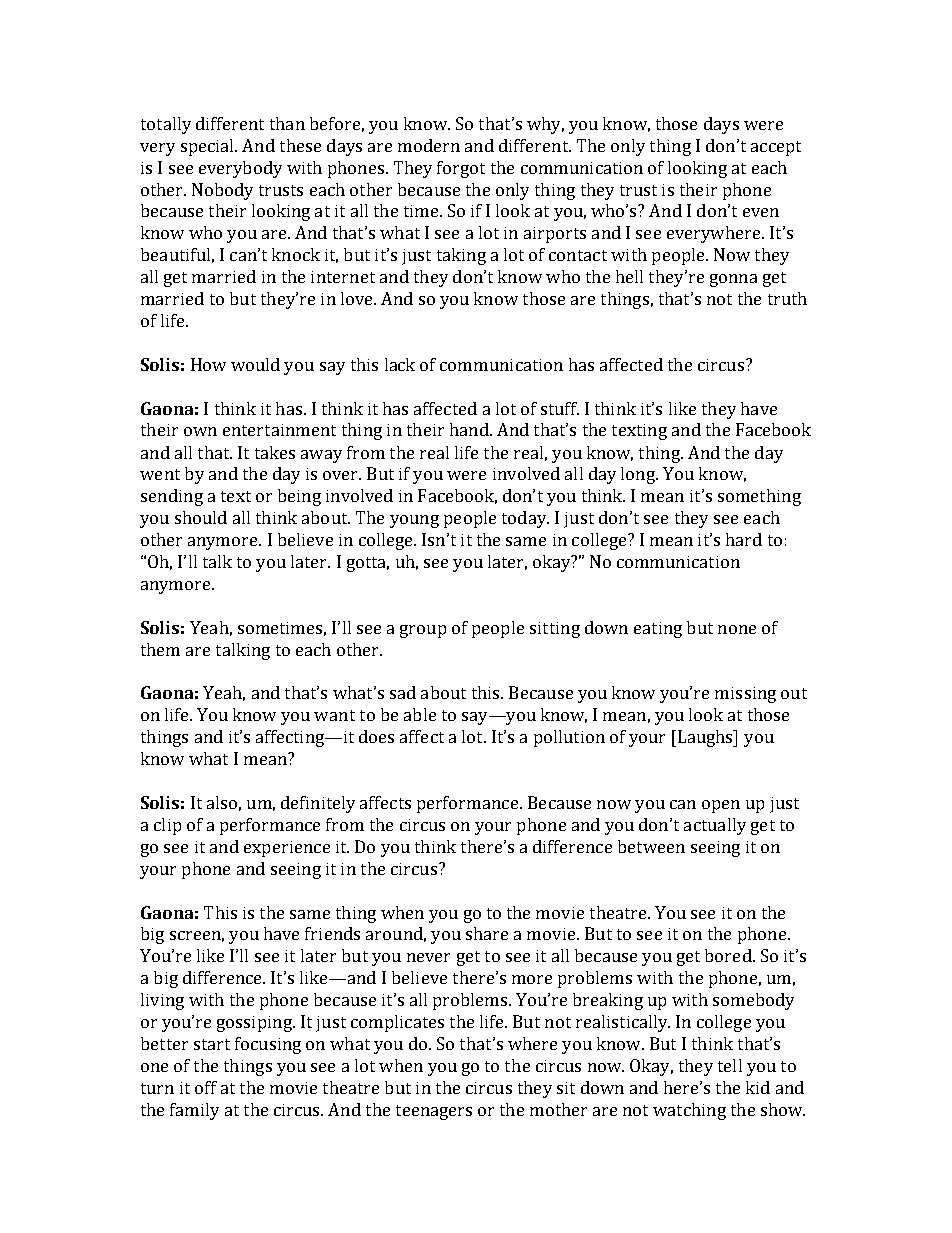 This screenshot has width=952, height=1233. Describe the element at coordinates (737, 629) in the screenshot. I see `none` at that location.
